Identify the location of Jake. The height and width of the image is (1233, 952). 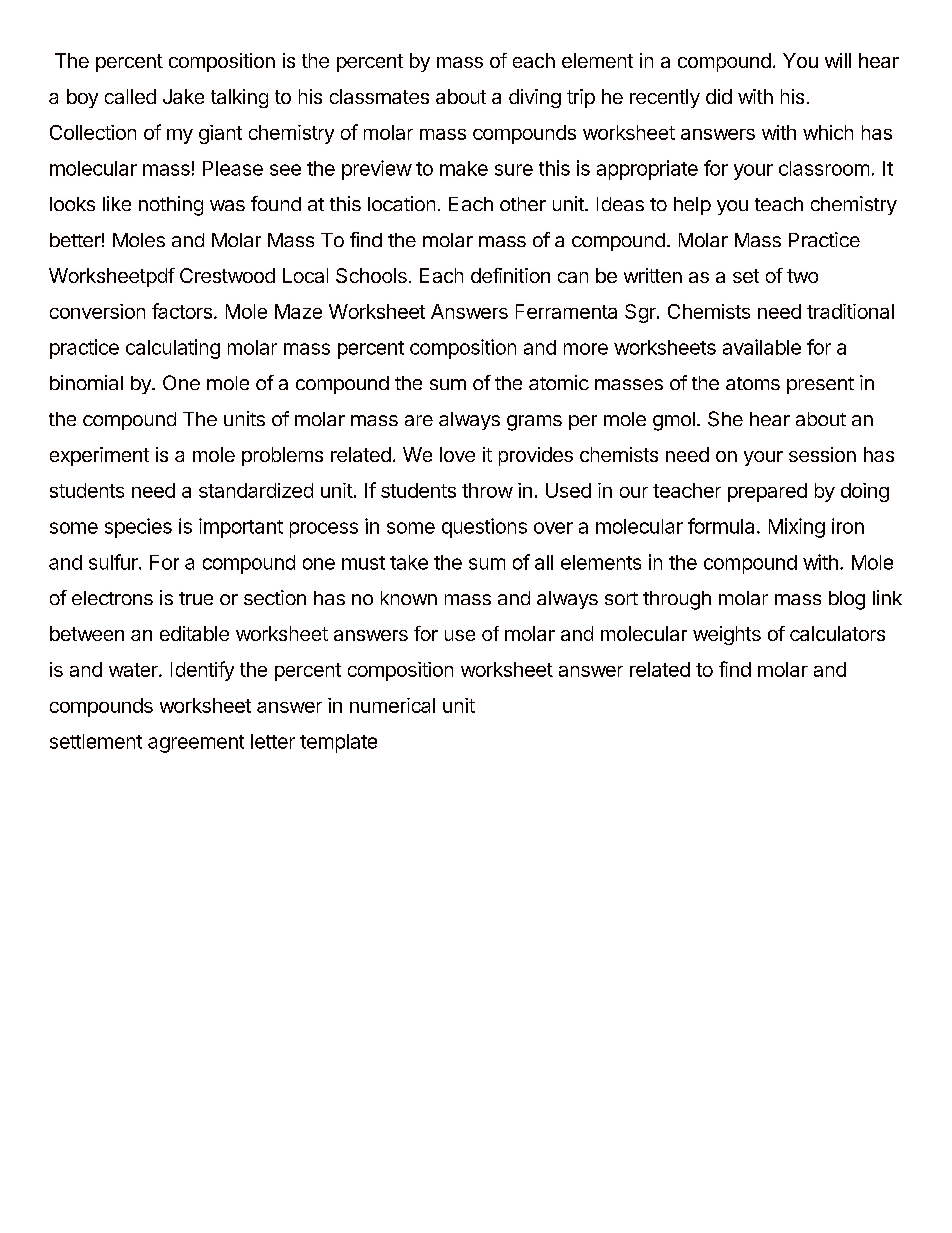
(183, 96).
